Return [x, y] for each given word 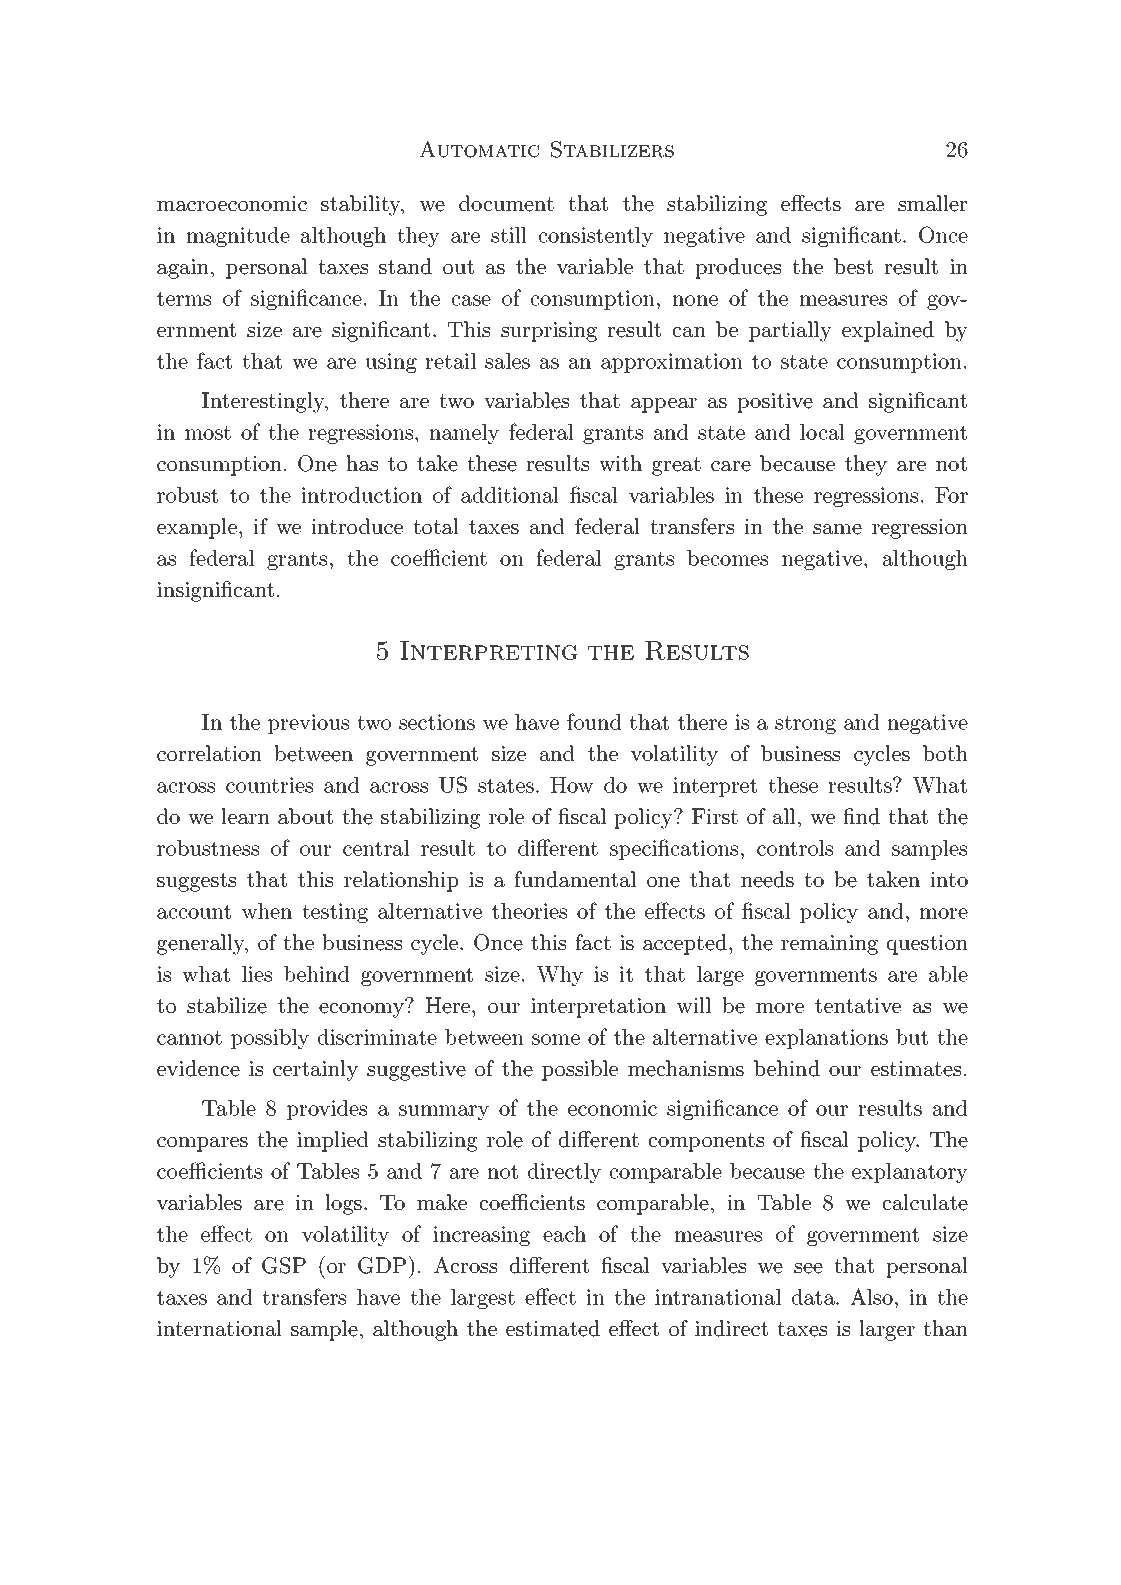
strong [805, 724]
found [594, 721]
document [506, 203]
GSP [284, 1265]
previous [308, 724]
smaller [932, 203]
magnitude [238, 237]
